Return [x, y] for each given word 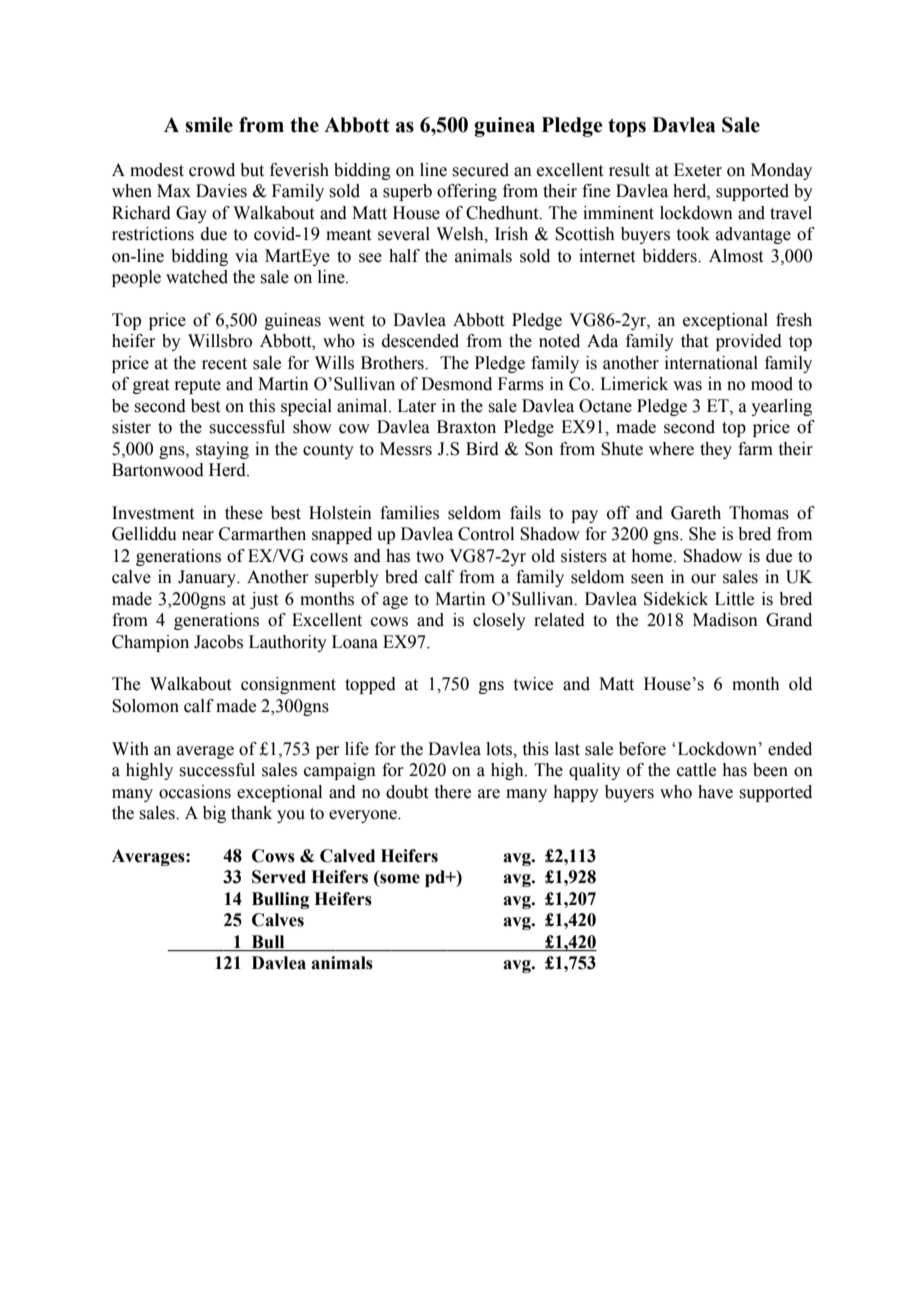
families [409, 513]
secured [480, 170]
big [214, 814]
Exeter [698, 170]
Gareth [696, 513]
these [244, 513]
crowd [212, 170]
